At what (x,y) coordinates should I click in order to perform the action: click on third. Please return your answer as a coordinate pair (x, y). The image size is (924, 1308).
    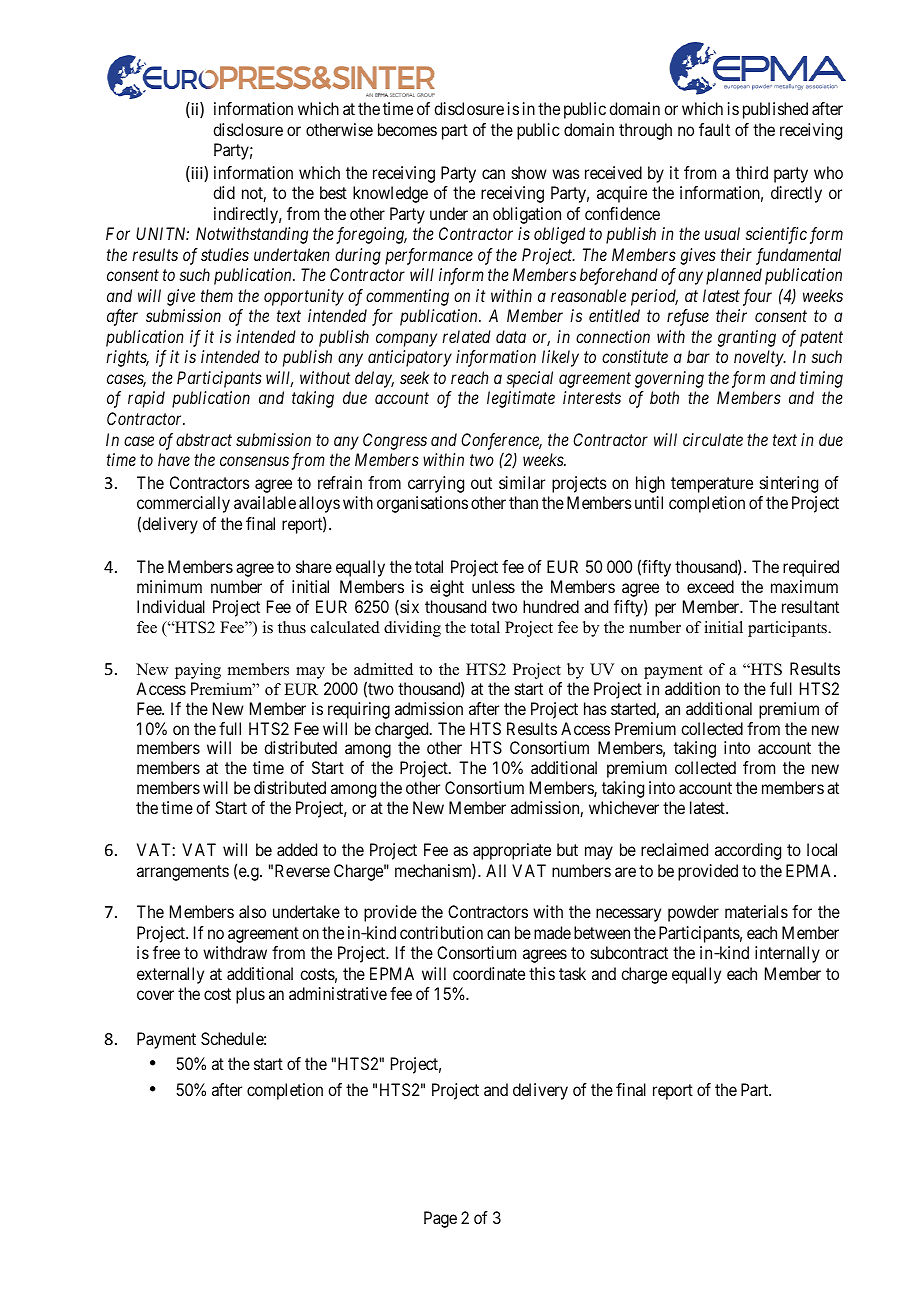
    Looking at the image, I should click on (752, 172).
